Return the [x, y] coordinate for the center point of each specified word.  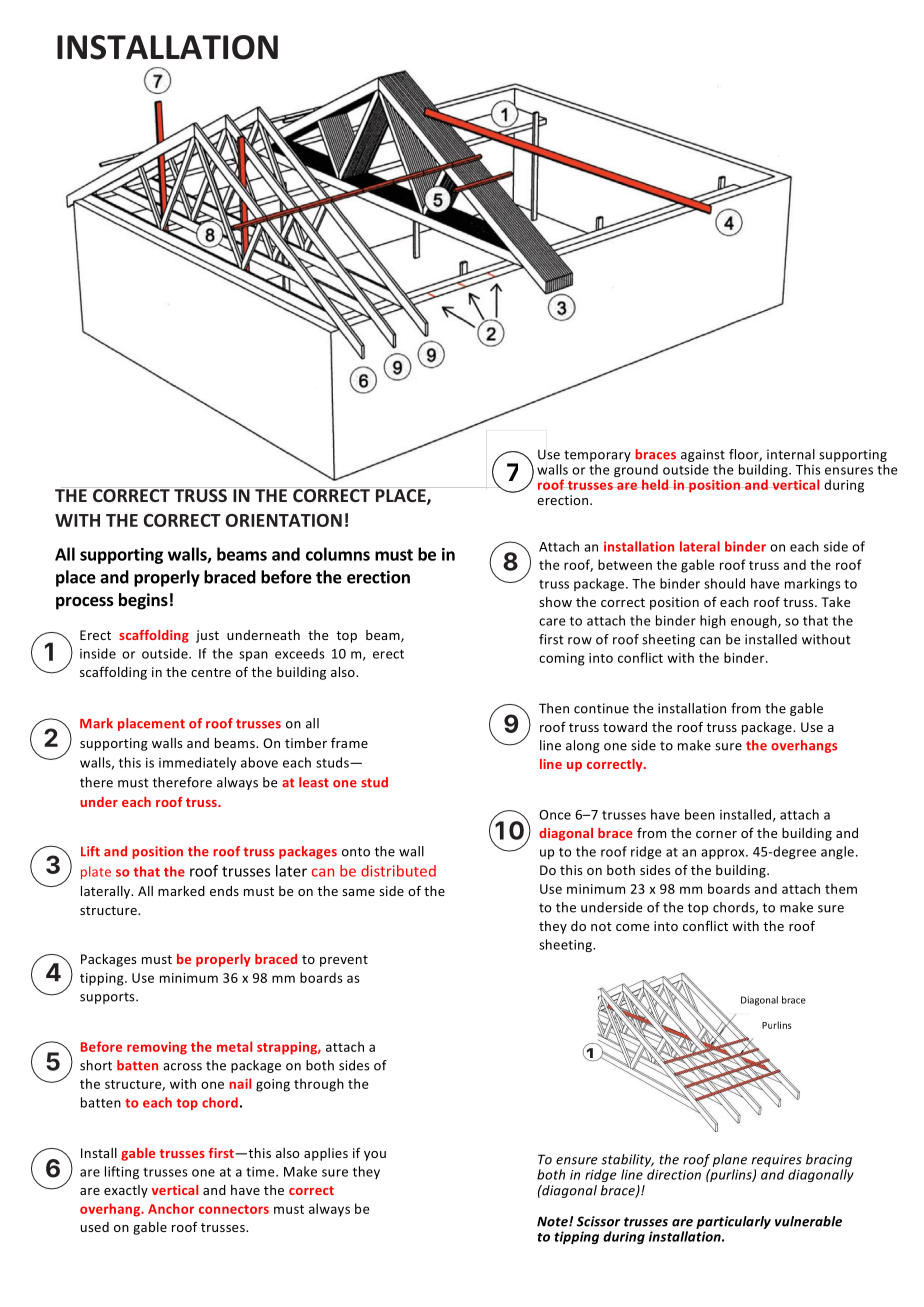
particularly [733, 1222]
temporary [597, 456]
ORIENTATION [284, 520]
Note [553, 1221]
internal [791, 454]
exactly [126, 1191]
